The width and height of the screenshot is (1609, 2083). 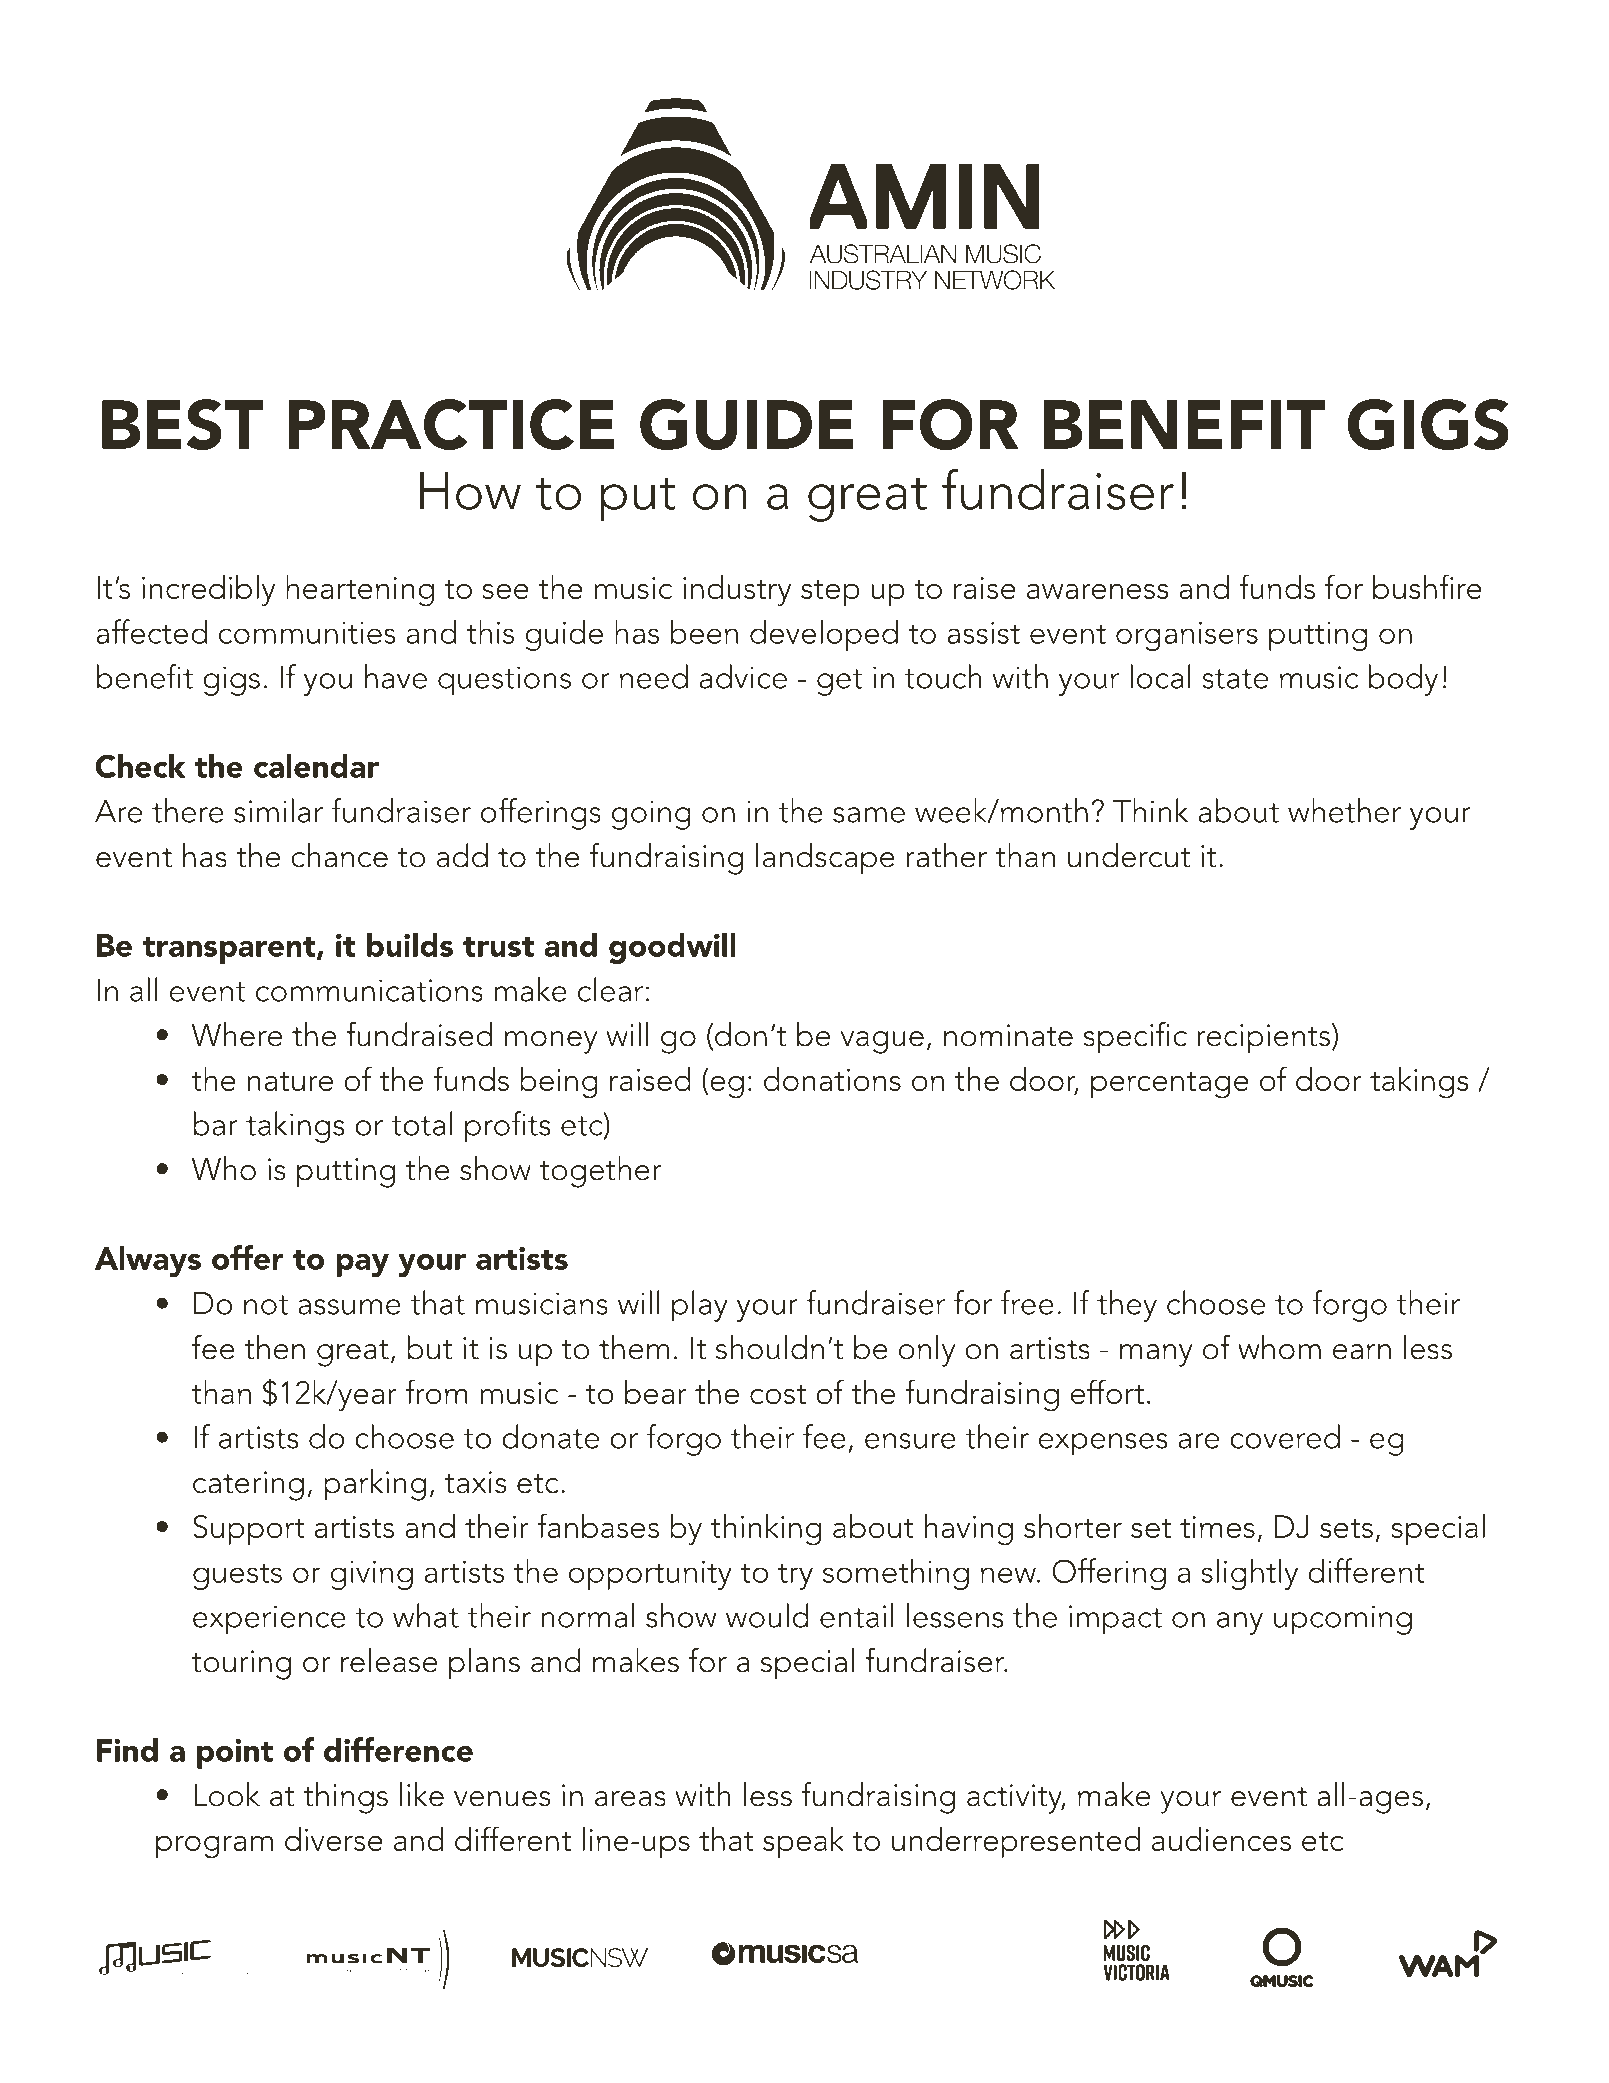 I want to click on covered, so click(x=1285, y=1436).
